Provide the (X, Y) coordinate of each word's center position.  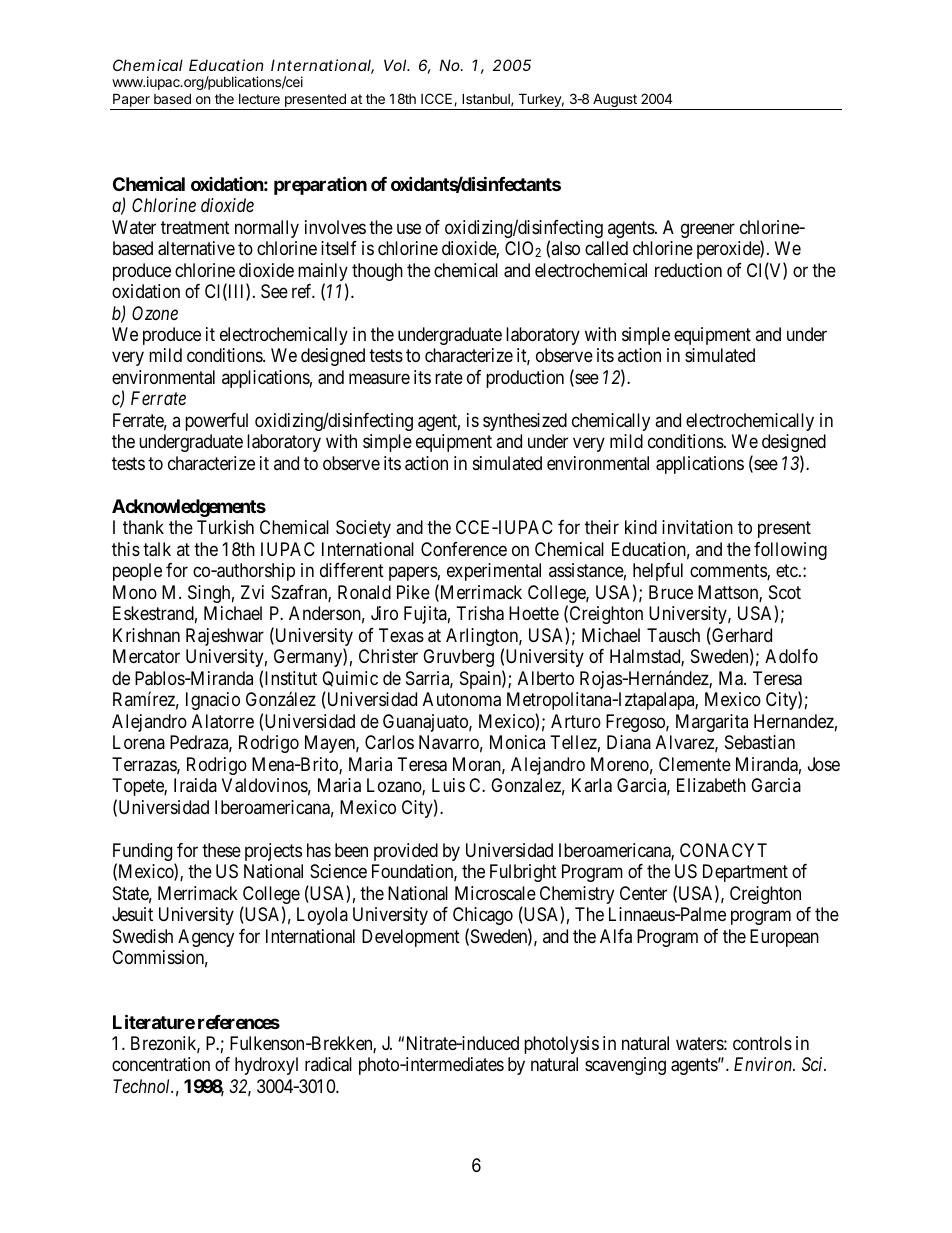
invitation (697, 527)
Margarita (712, 723)
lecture (259, 99)
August (615, 101)
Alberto (546, 678)
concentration (161, 1064)
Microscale (495, 893)
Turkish (225, 527)
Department (745, 873)
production (525, 379)
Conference (464, 549)
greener (708, 230)
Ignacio (213, 701)
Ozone (155, 313)
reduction (688, 270)
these (221, 850)
